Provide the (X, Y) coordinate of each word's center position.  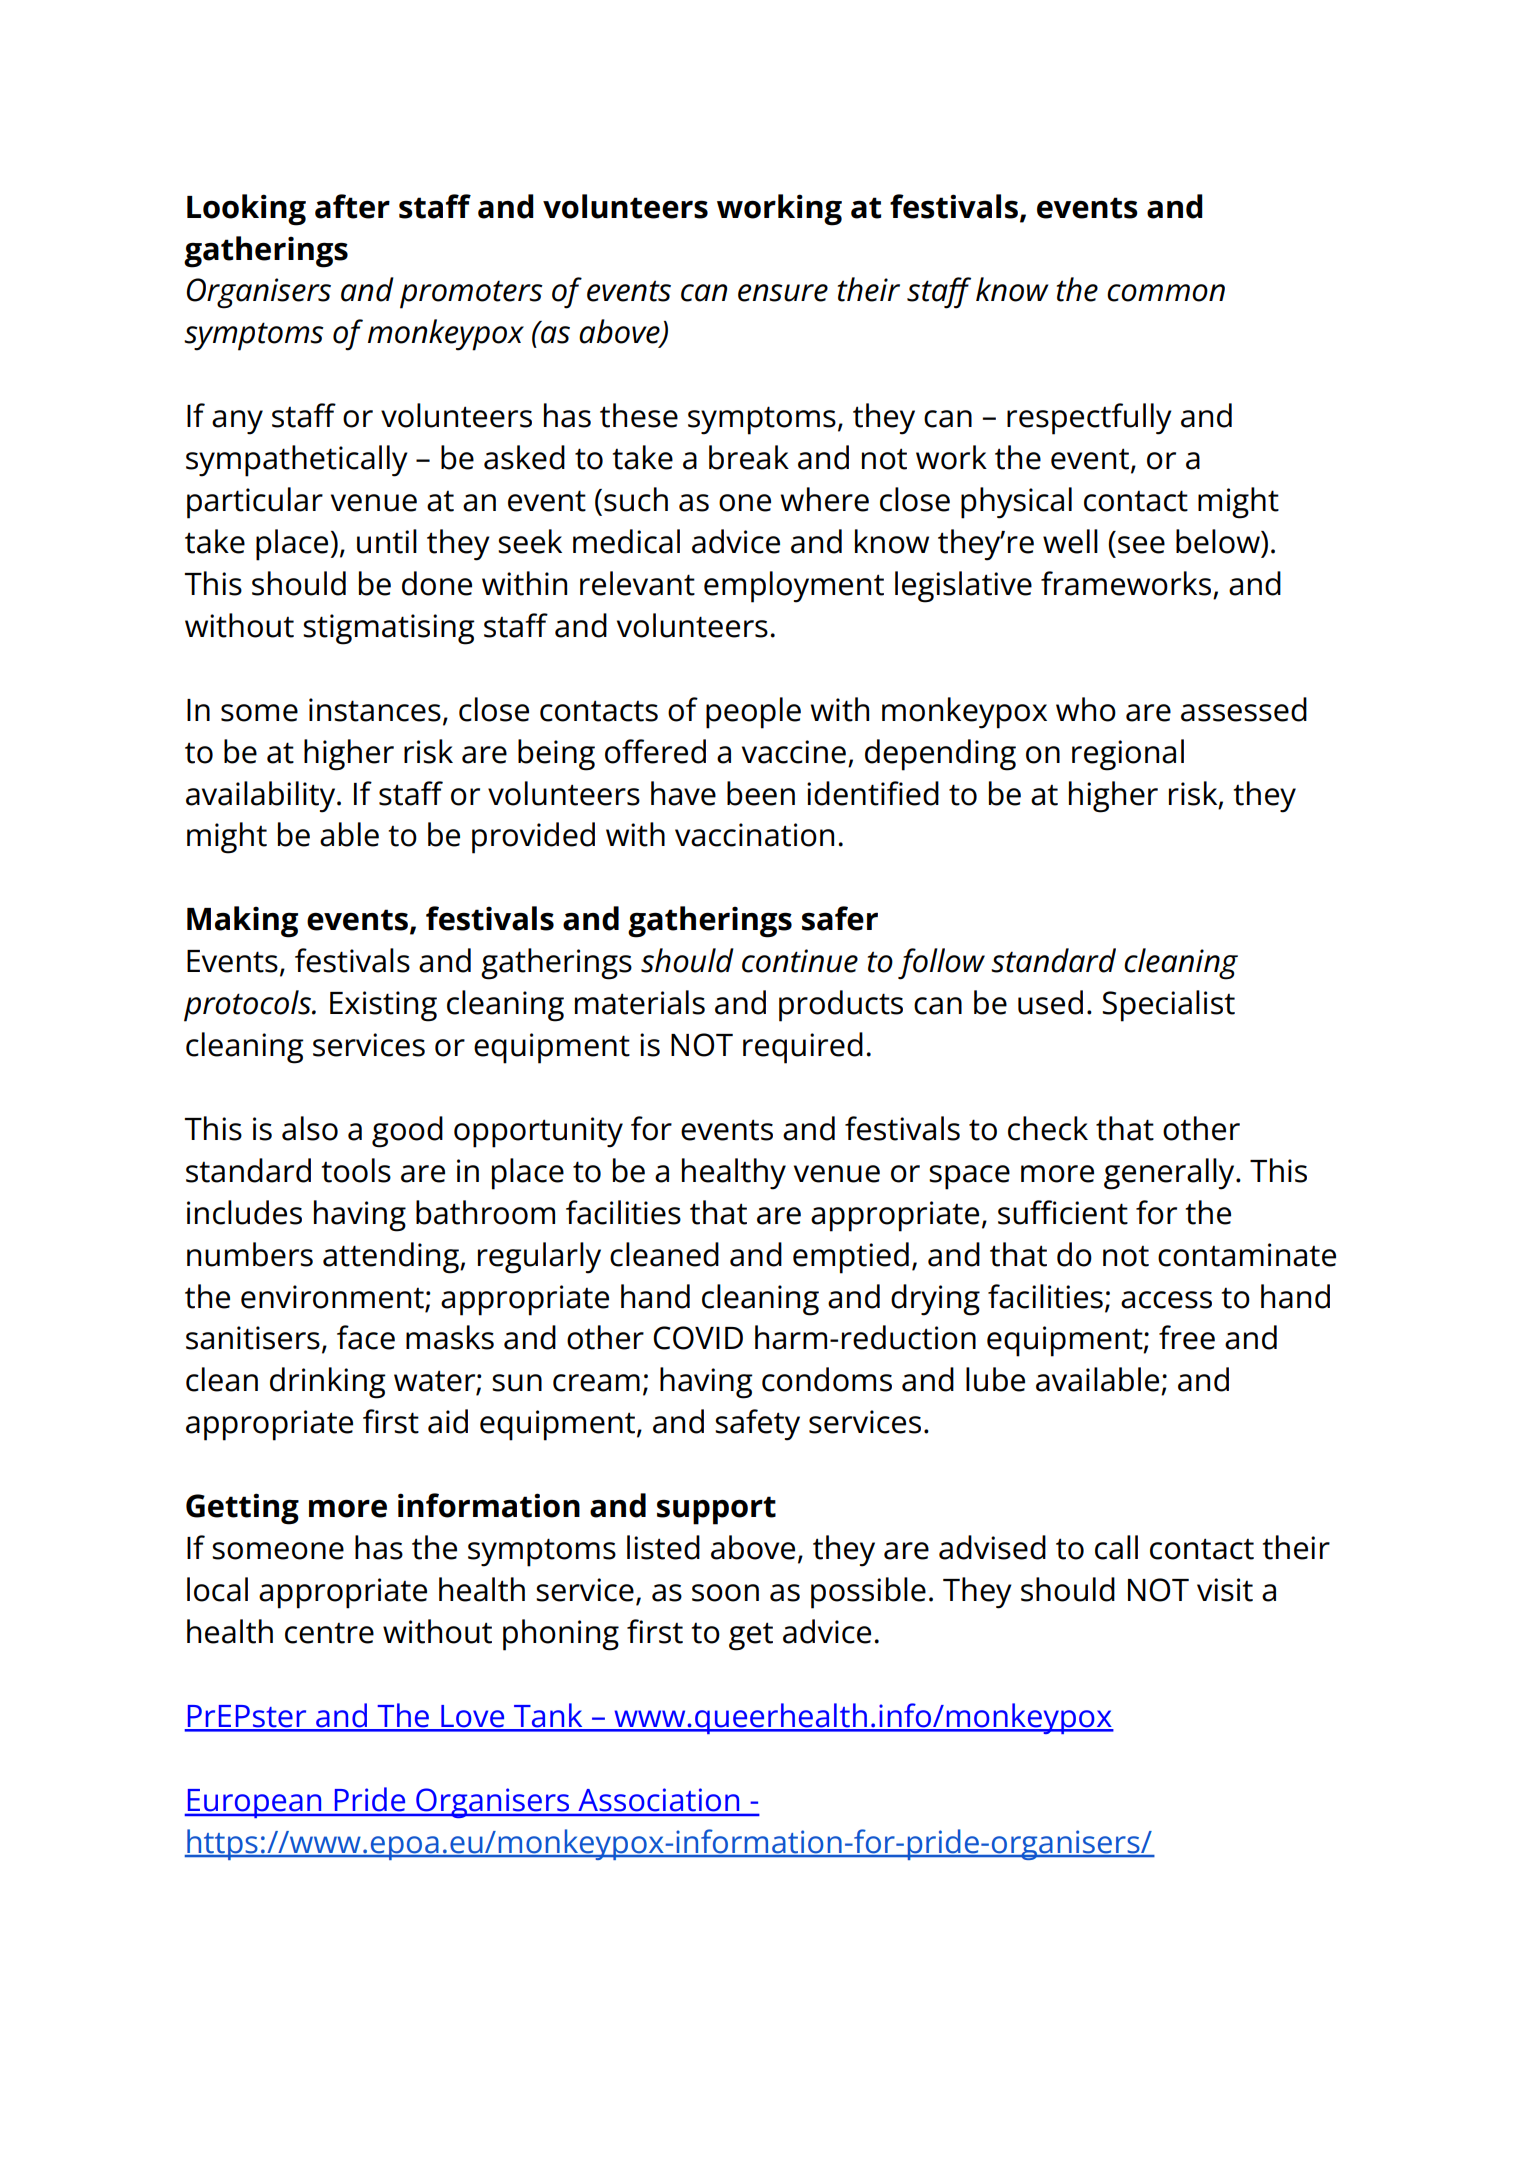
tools (356, 1170)
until (387, 541)
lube (995, 1379)
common (1166, 293)
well (1070, 541)
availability (262, 797)
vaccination (754, 835)
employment (794, 587)
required (803, 1048)
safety (757, 1425)
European (254, 1803)
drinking (328, 1383)
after (352, 206)
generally (1170, 1174)
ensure (783, 293)
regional (1128, 755)
